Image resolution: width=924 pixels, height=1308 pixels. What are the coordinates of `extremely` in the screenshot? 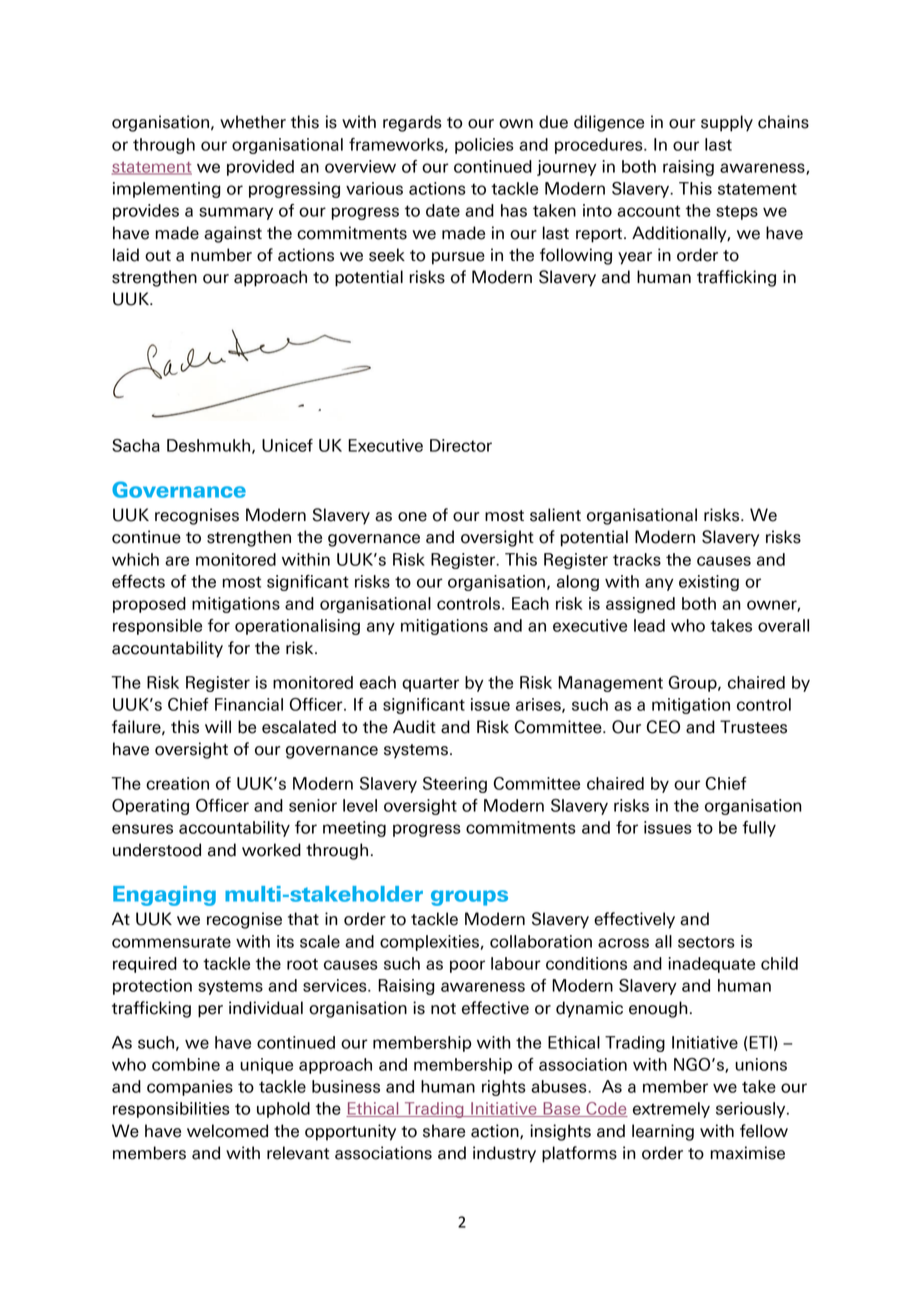 It's located at (671, 1110).
